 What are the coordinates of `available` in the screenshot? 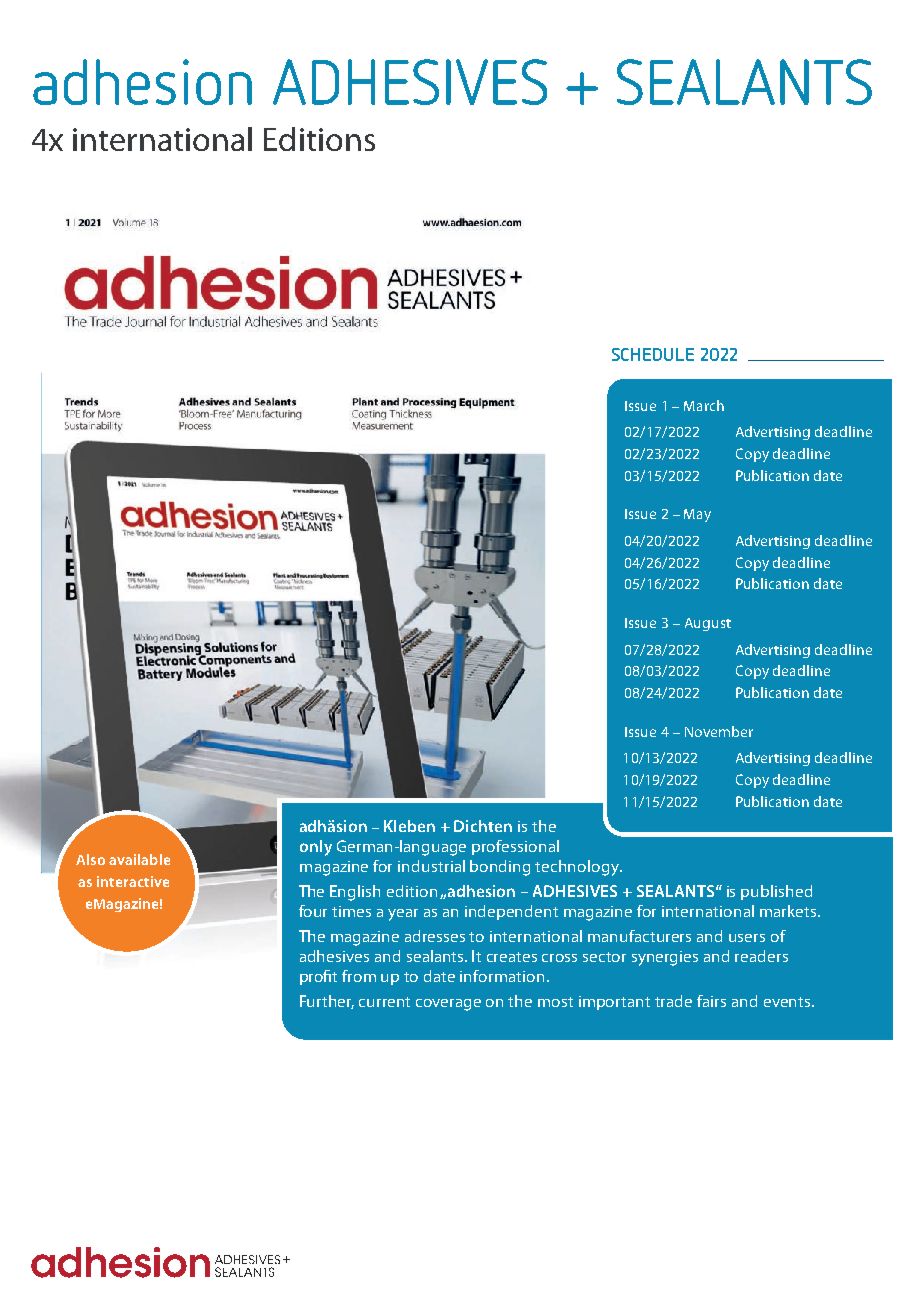 It's located at (139, 859).
